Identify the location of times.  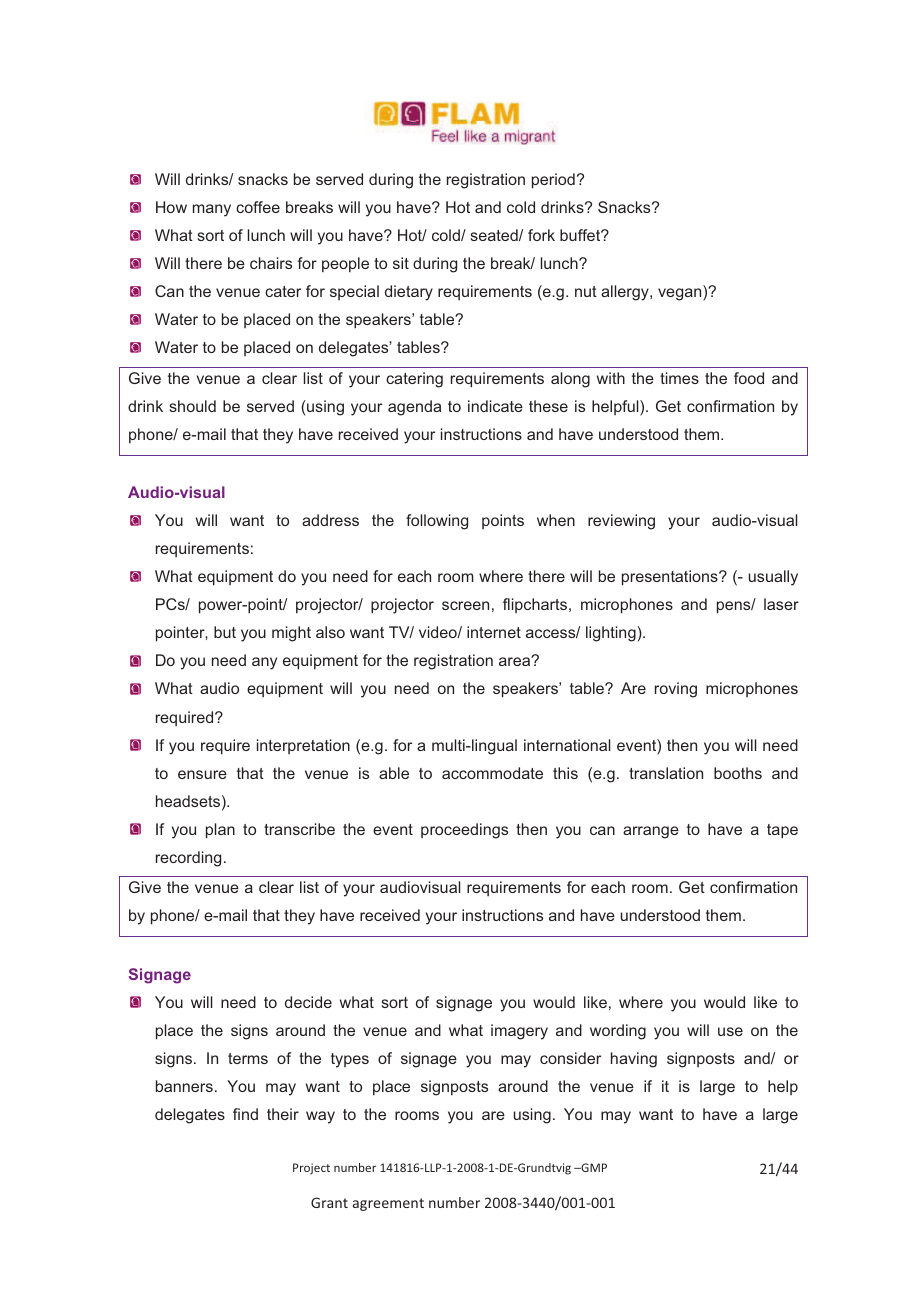
(679, 378).
